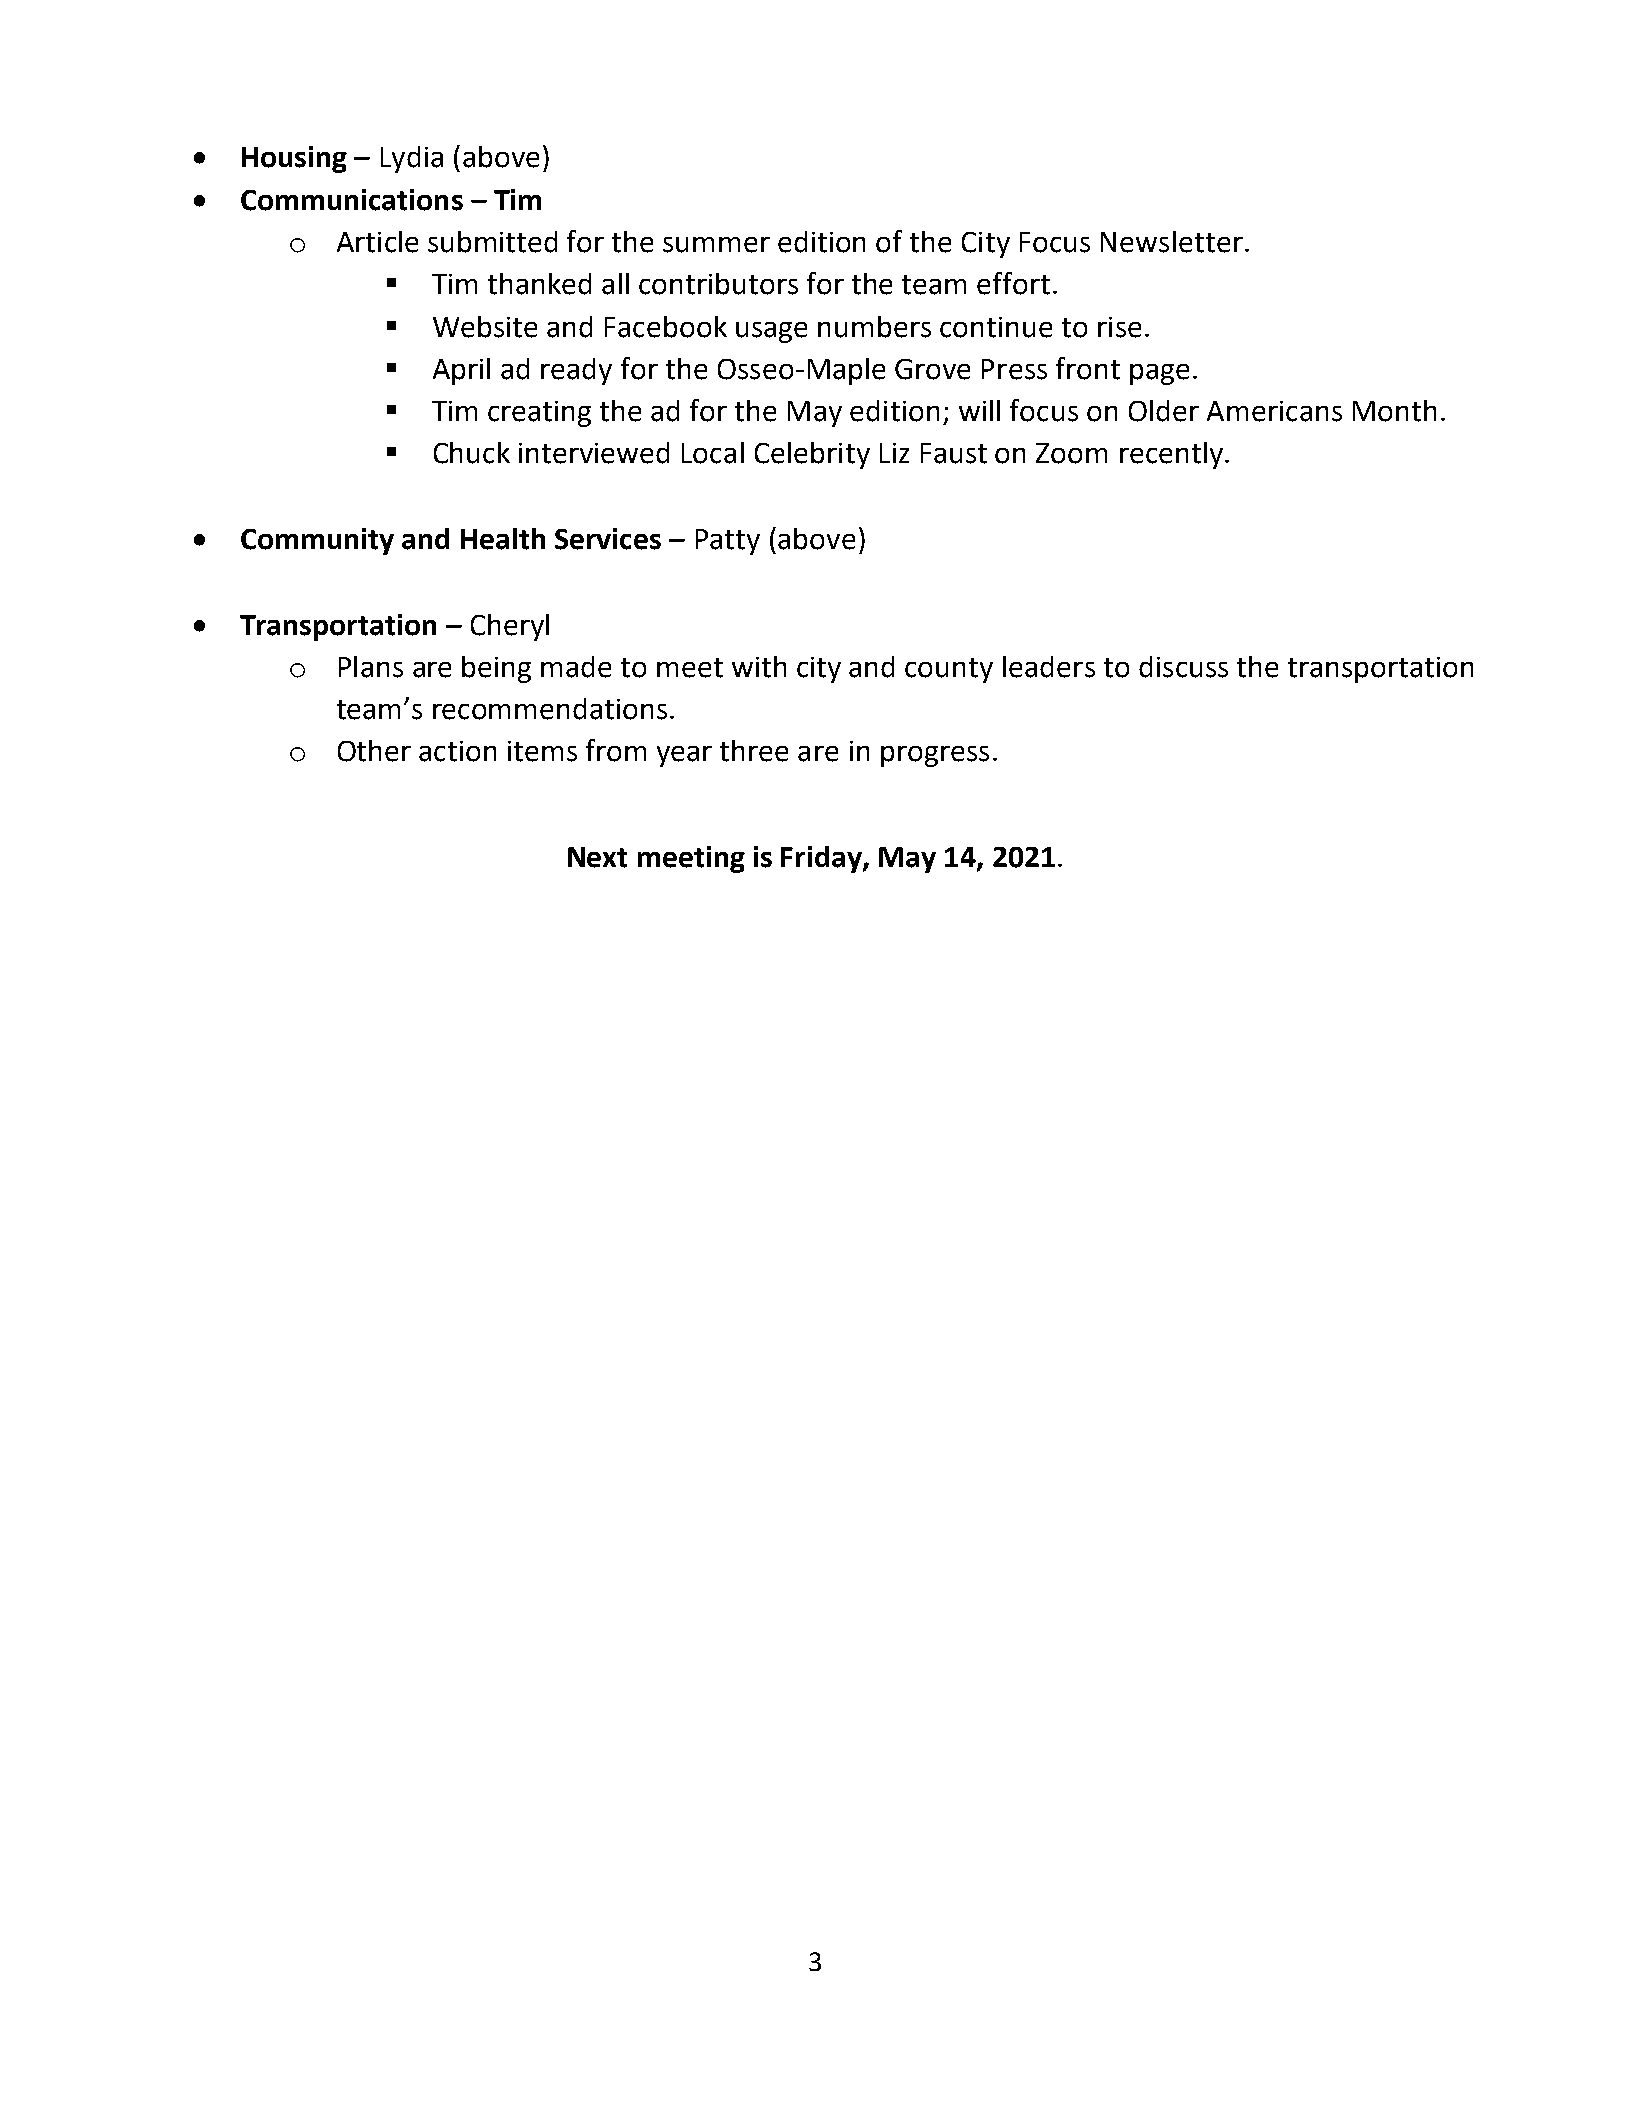 The width and height of the page is (1630, 2110). I want to click on Patty, so click(728, 542).
